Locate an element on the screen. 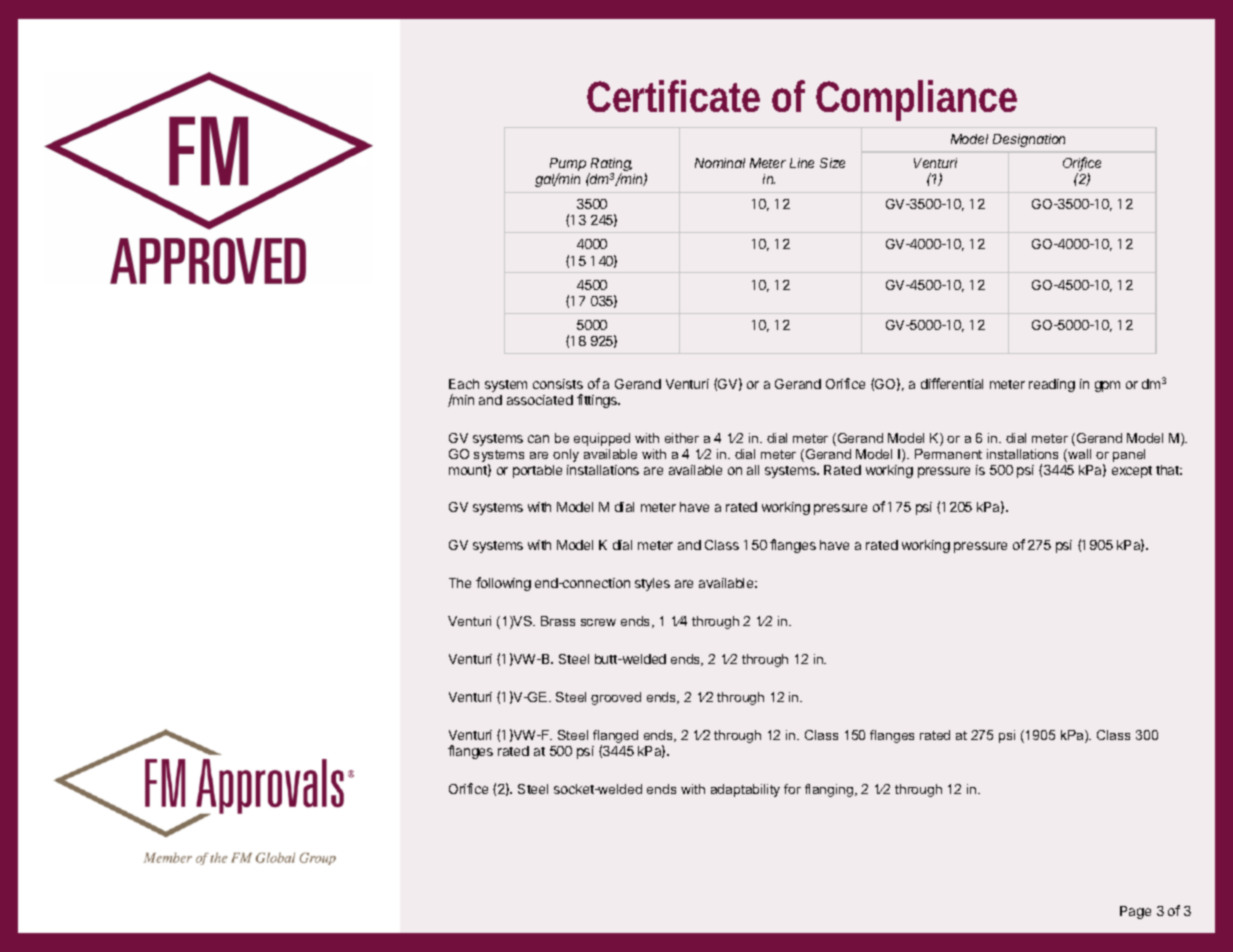  Pump is located at coordinates (568, 166).
